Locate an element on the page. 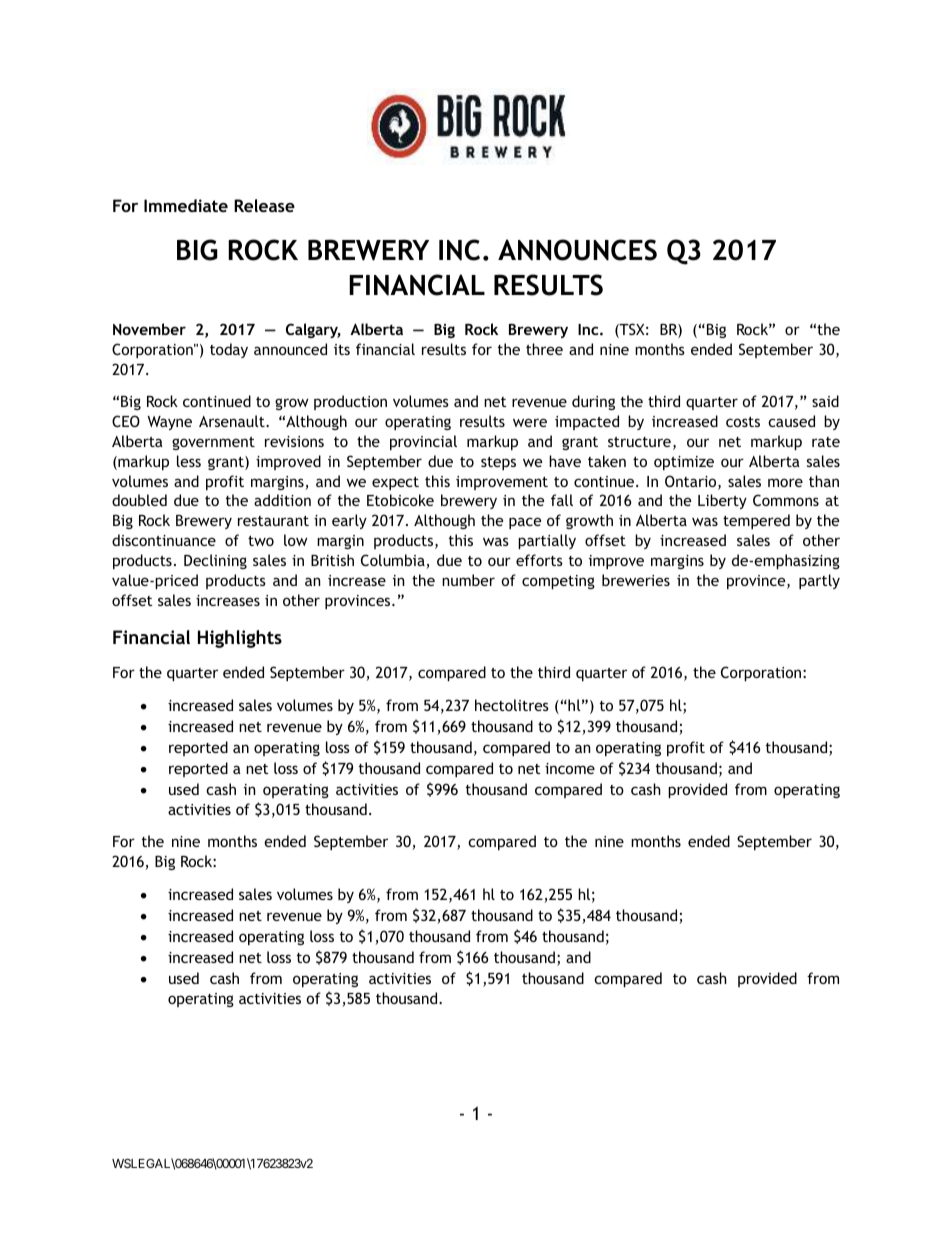 The height and width of the page is (1233, 952). competing is located at coordinates (558, 582).
